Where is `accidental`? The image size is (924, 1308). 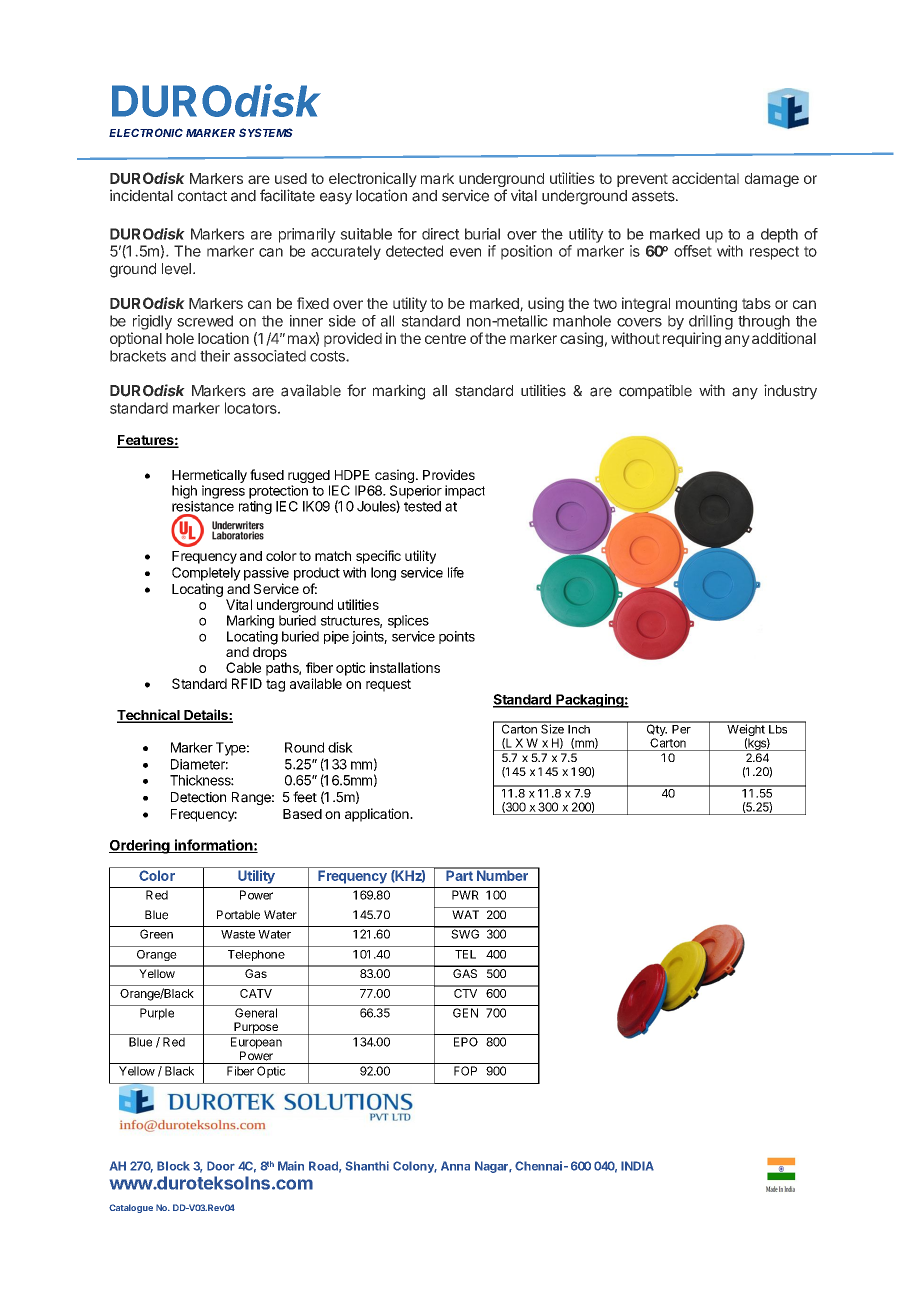 accidental is located at coordinates (705, 178).
